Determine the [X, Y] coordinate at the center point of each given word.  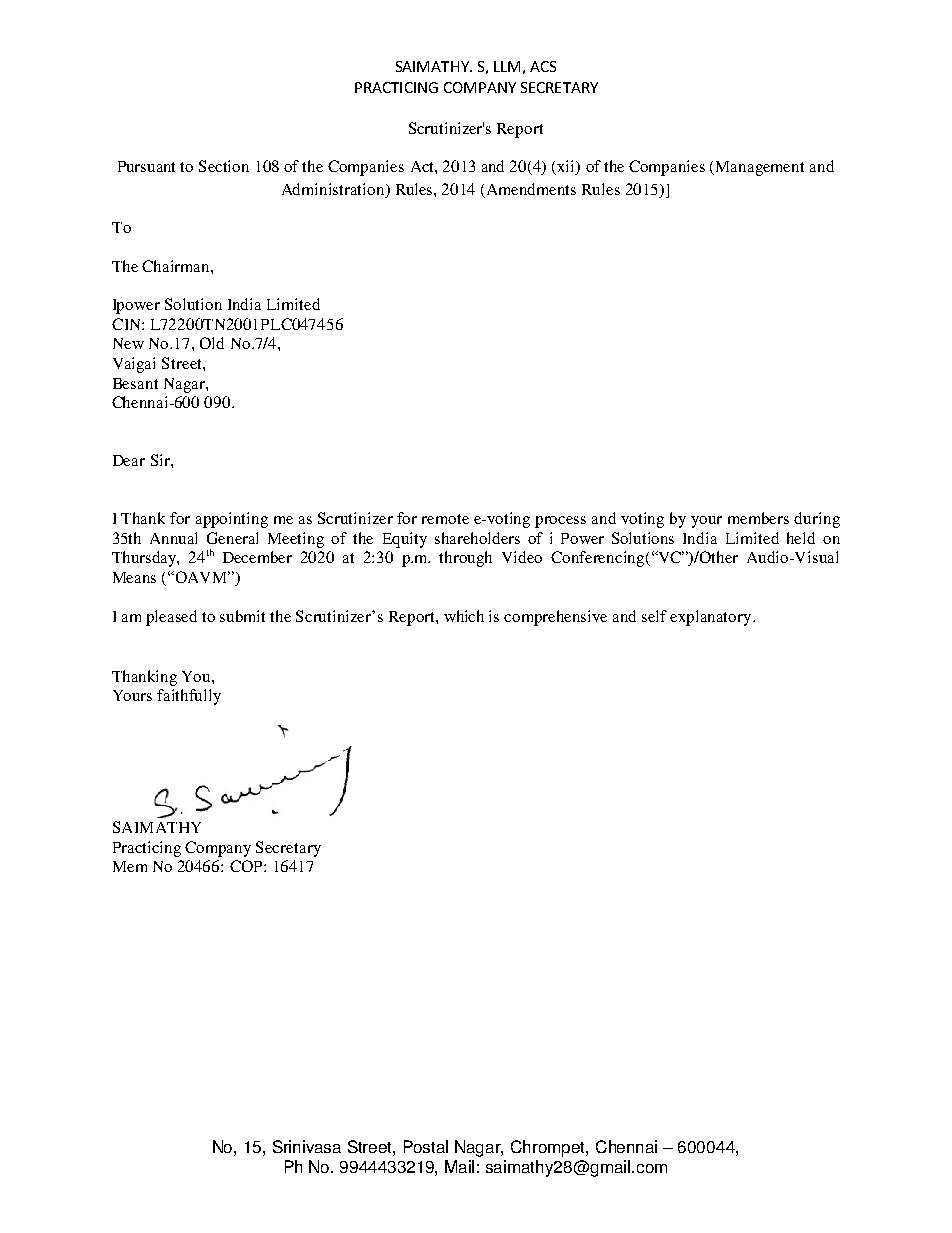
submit [242, 616]
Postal [426, 1146]
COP [247, 866]
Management [760, 168]
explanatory [712, 618]
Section [224, 166]
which [464, 616]
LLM [507, 66]
